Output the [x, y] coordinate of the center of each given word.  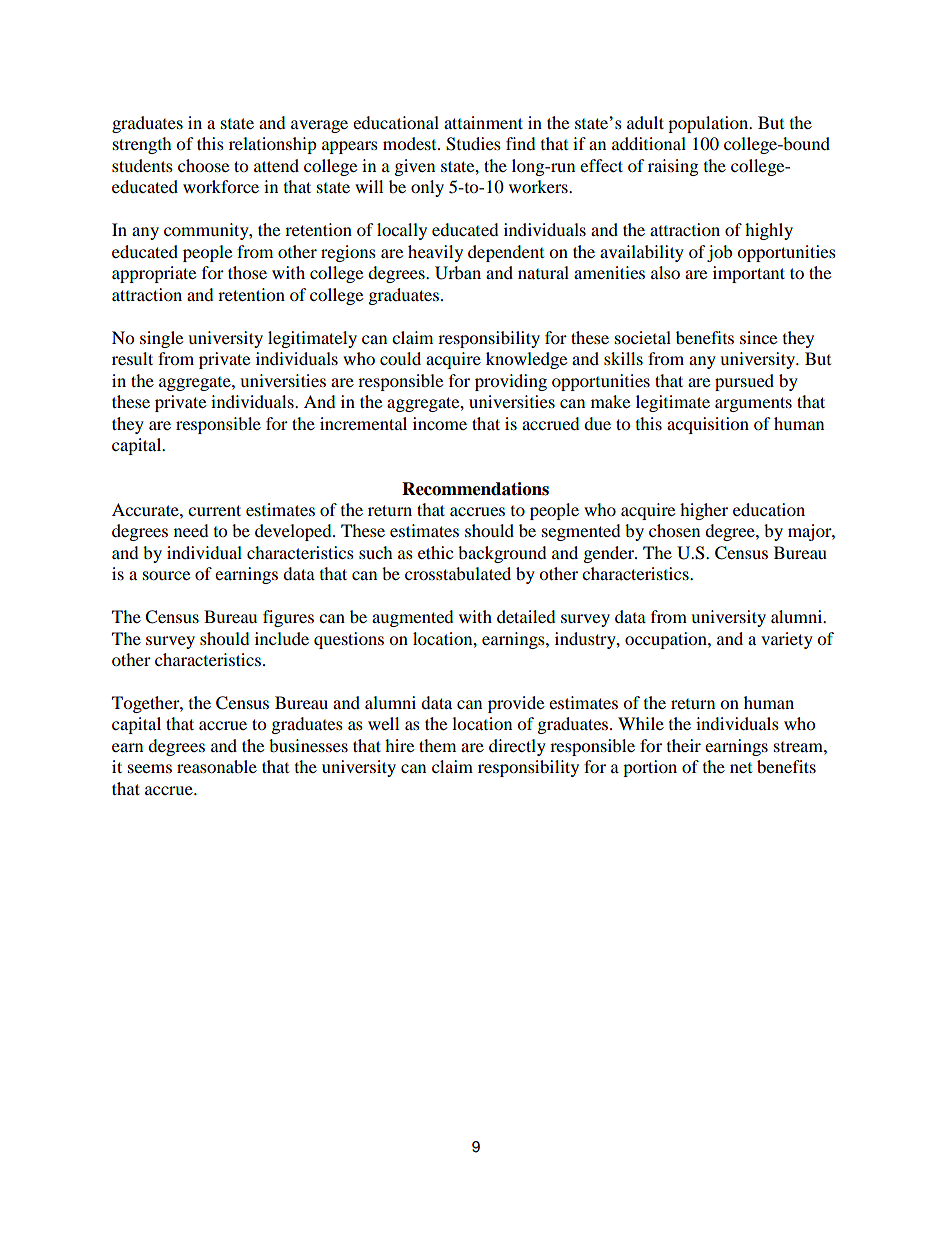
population [709, 124]
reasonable [217, 766]
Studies [473, 144]
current [214, 510]
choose [203, 165]
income [440, 423]
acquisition [708, 425]
